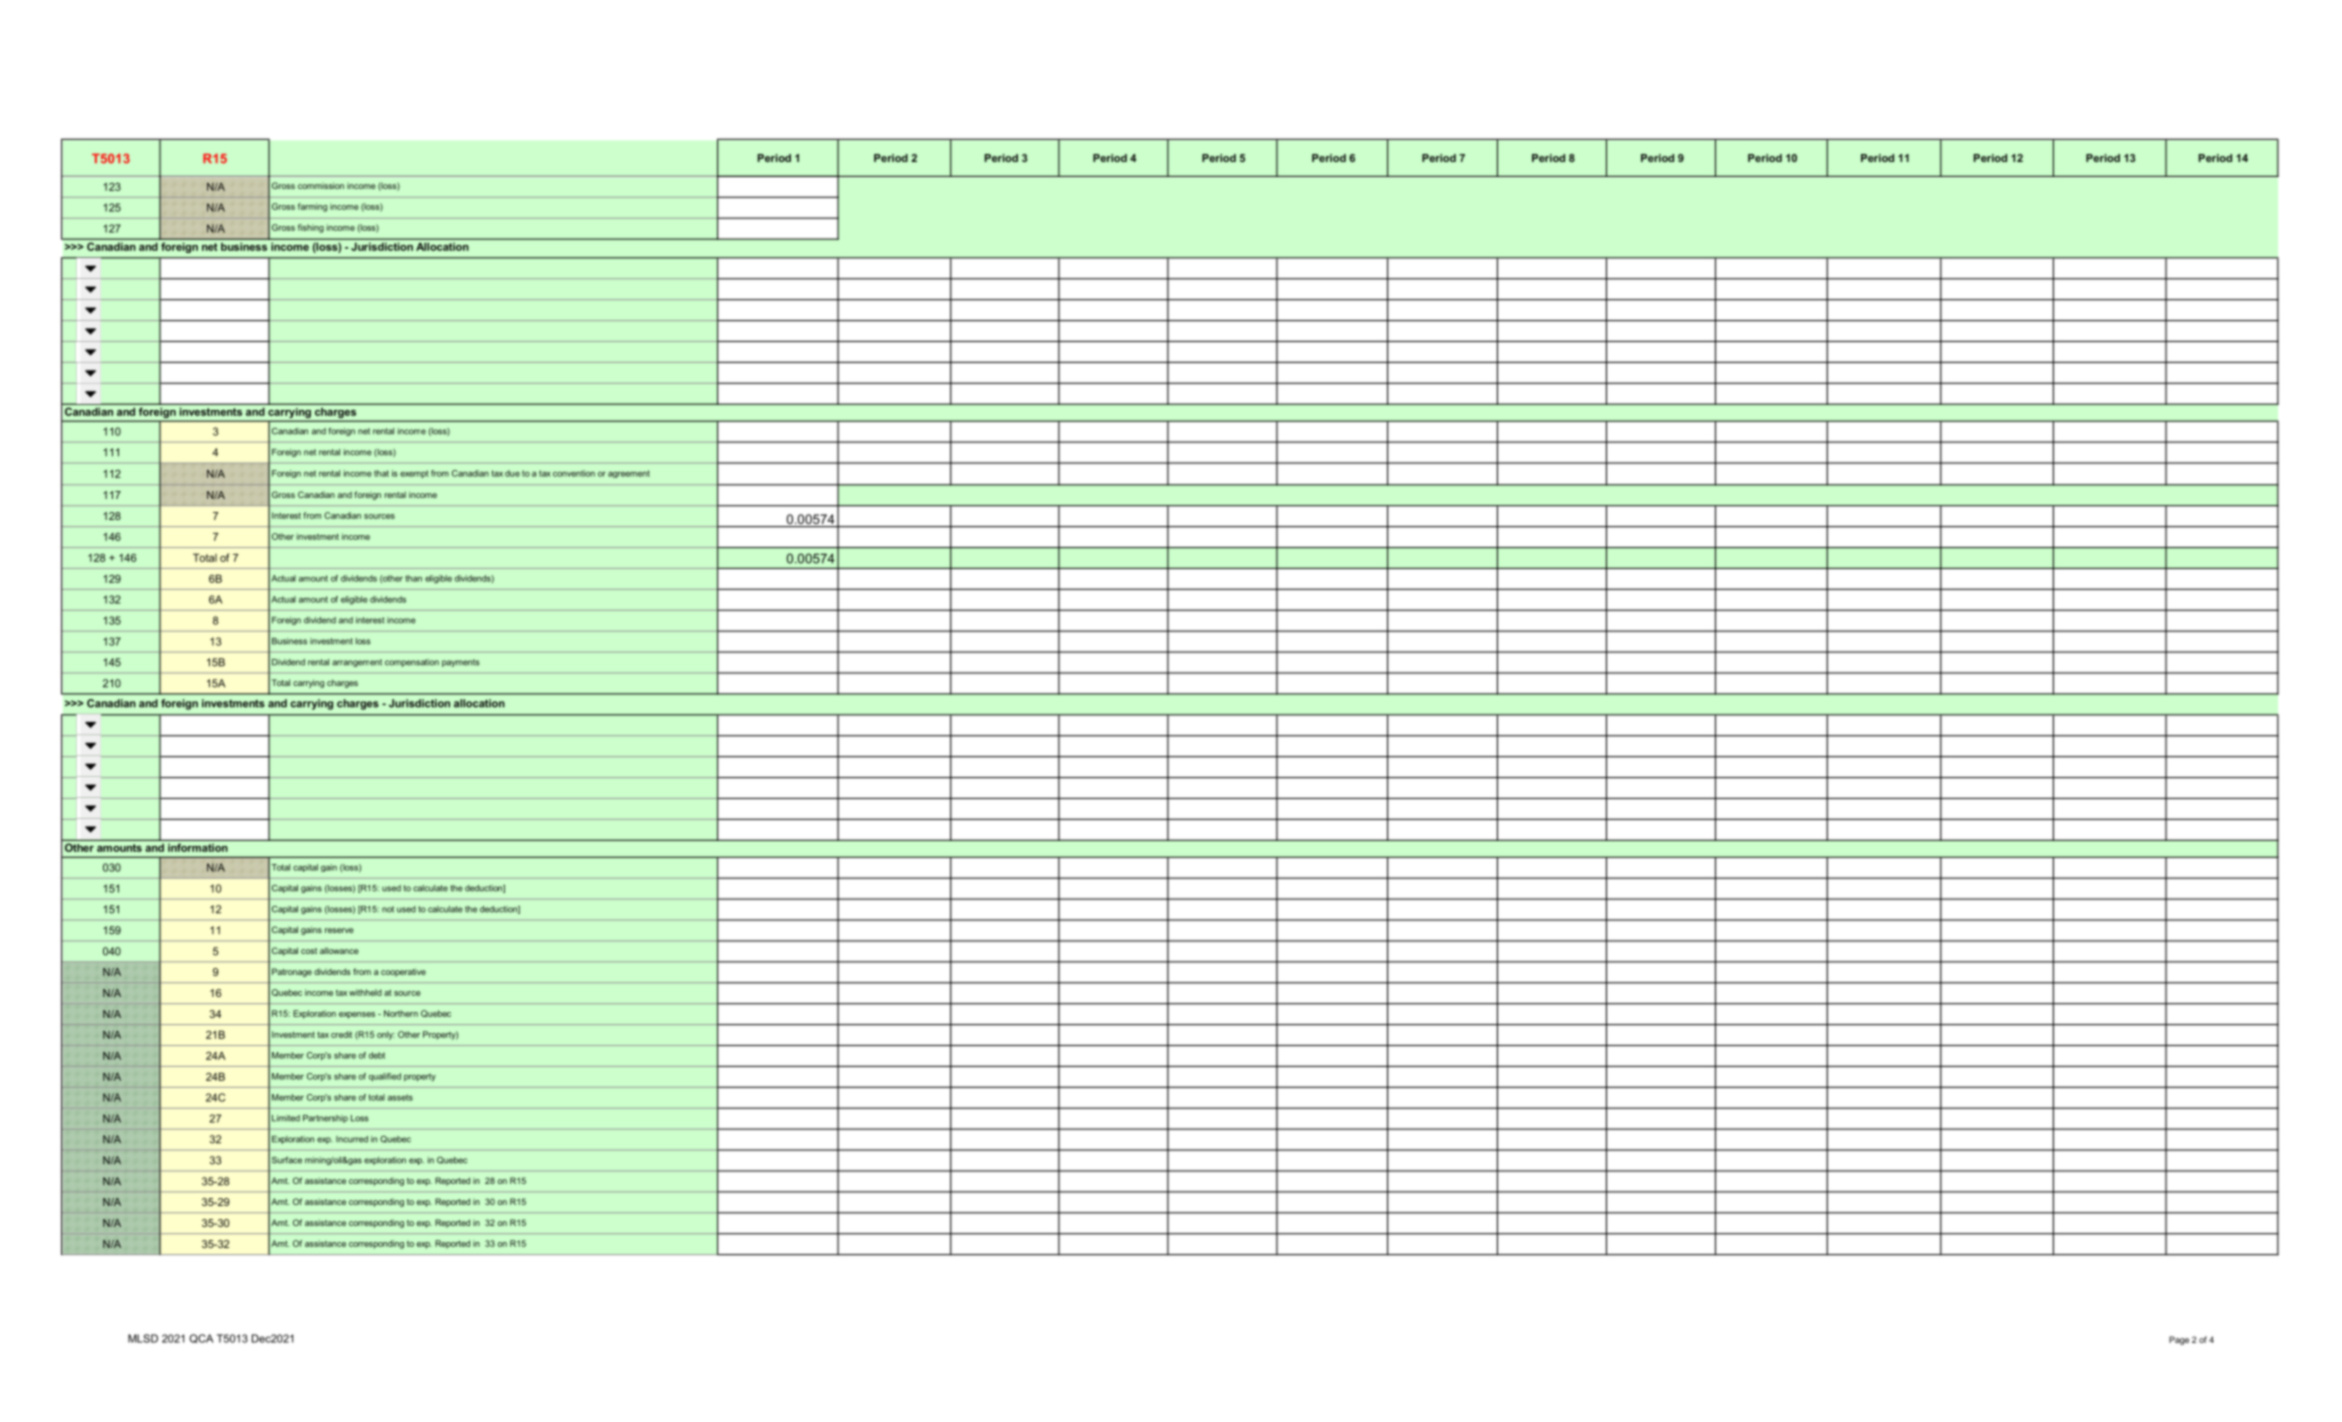  Describe the element at coordinates (403, 972) in the image. I see `cooperative` at that location.
